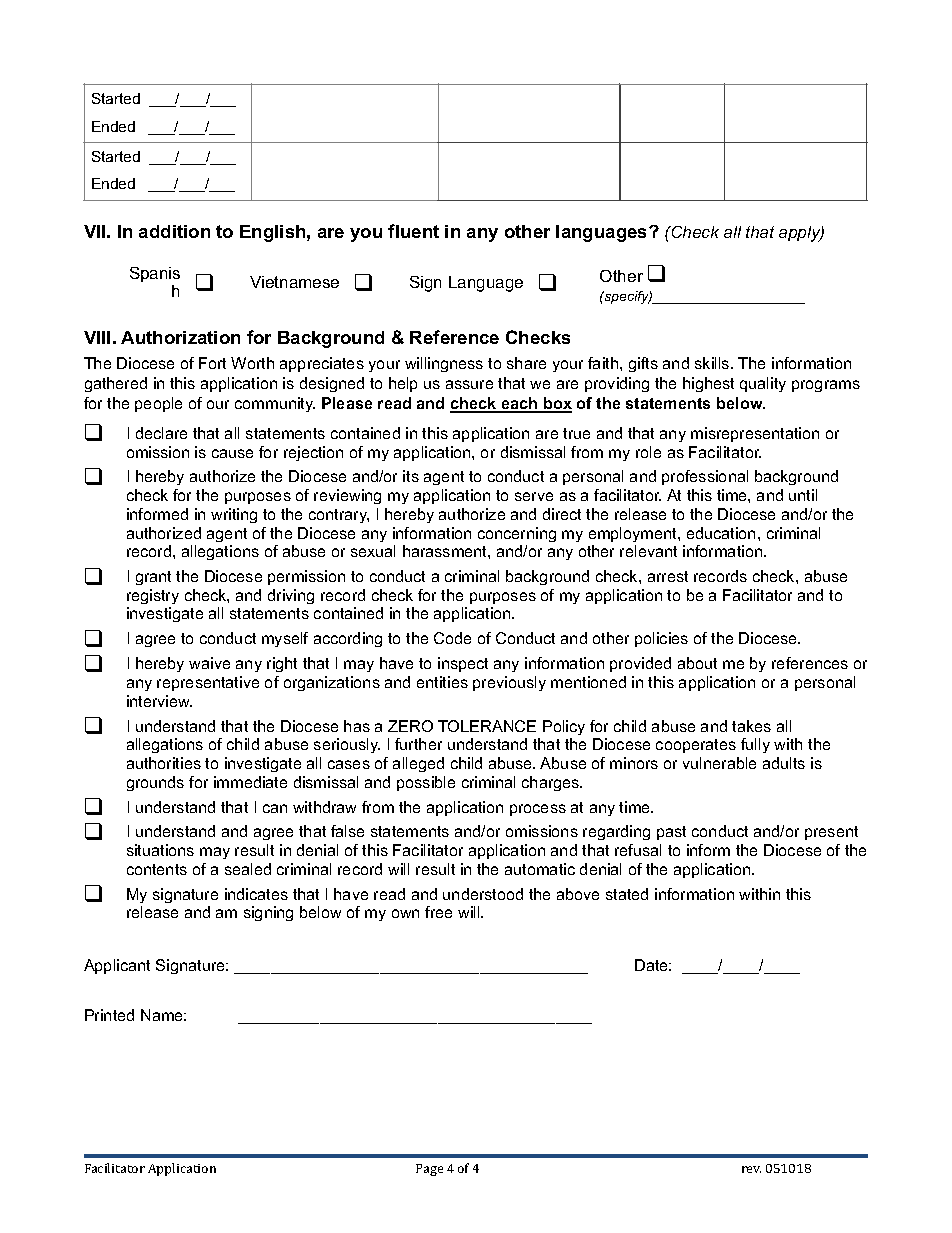  Describe the element at coordinates (429, 1170) in the image. I see `Page` at that location.
